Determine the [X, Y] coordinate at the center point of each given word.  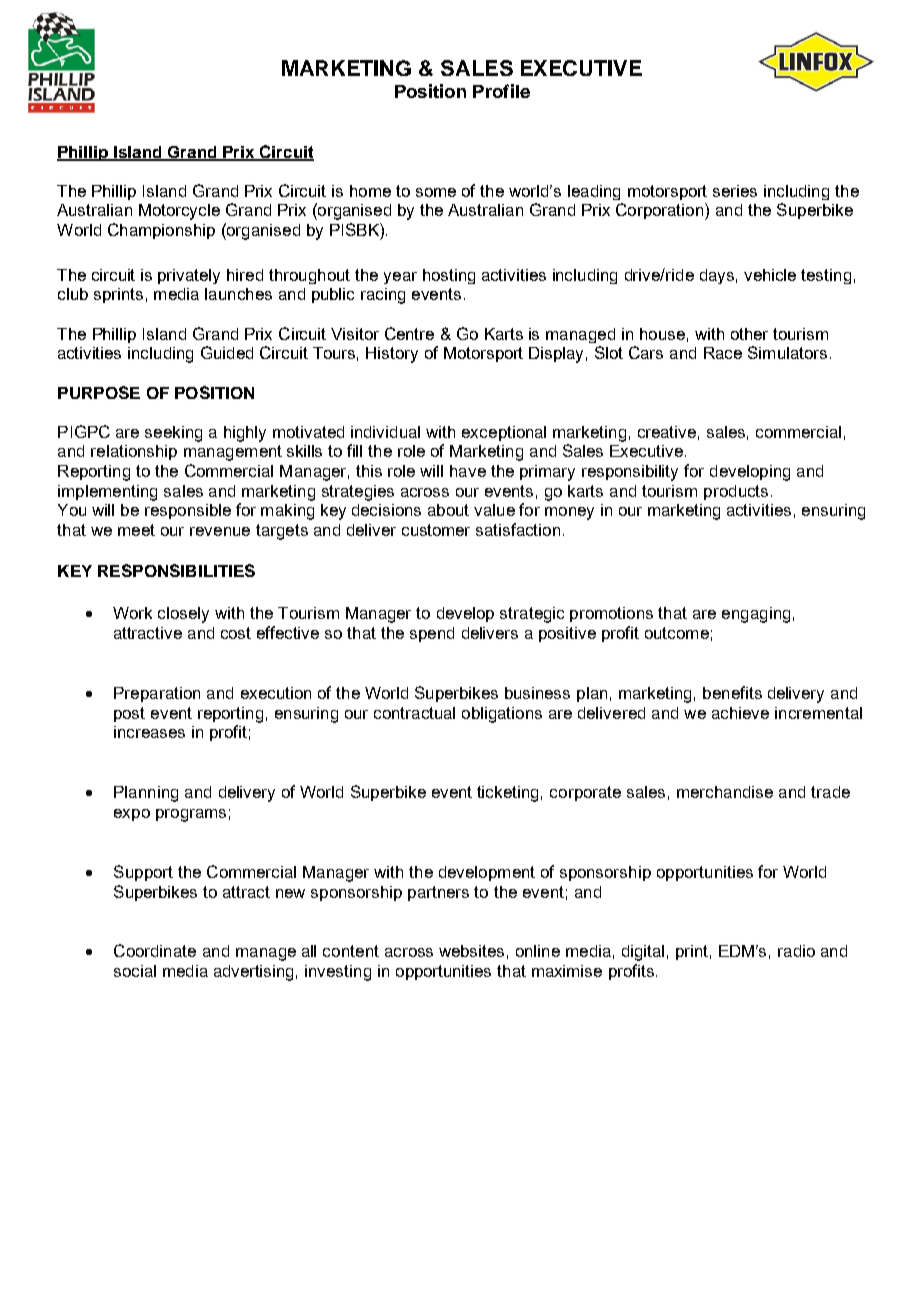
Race [723, 353]
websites [471, 951]
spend [432, 634]
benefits [732, 692]
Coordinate [155, 950]
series [735, 191]
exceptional [504, 433]
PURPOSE [99, 392]
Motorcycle [179, 212]
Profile [501, 91]
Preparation [157, 694]
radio [796, 951]
